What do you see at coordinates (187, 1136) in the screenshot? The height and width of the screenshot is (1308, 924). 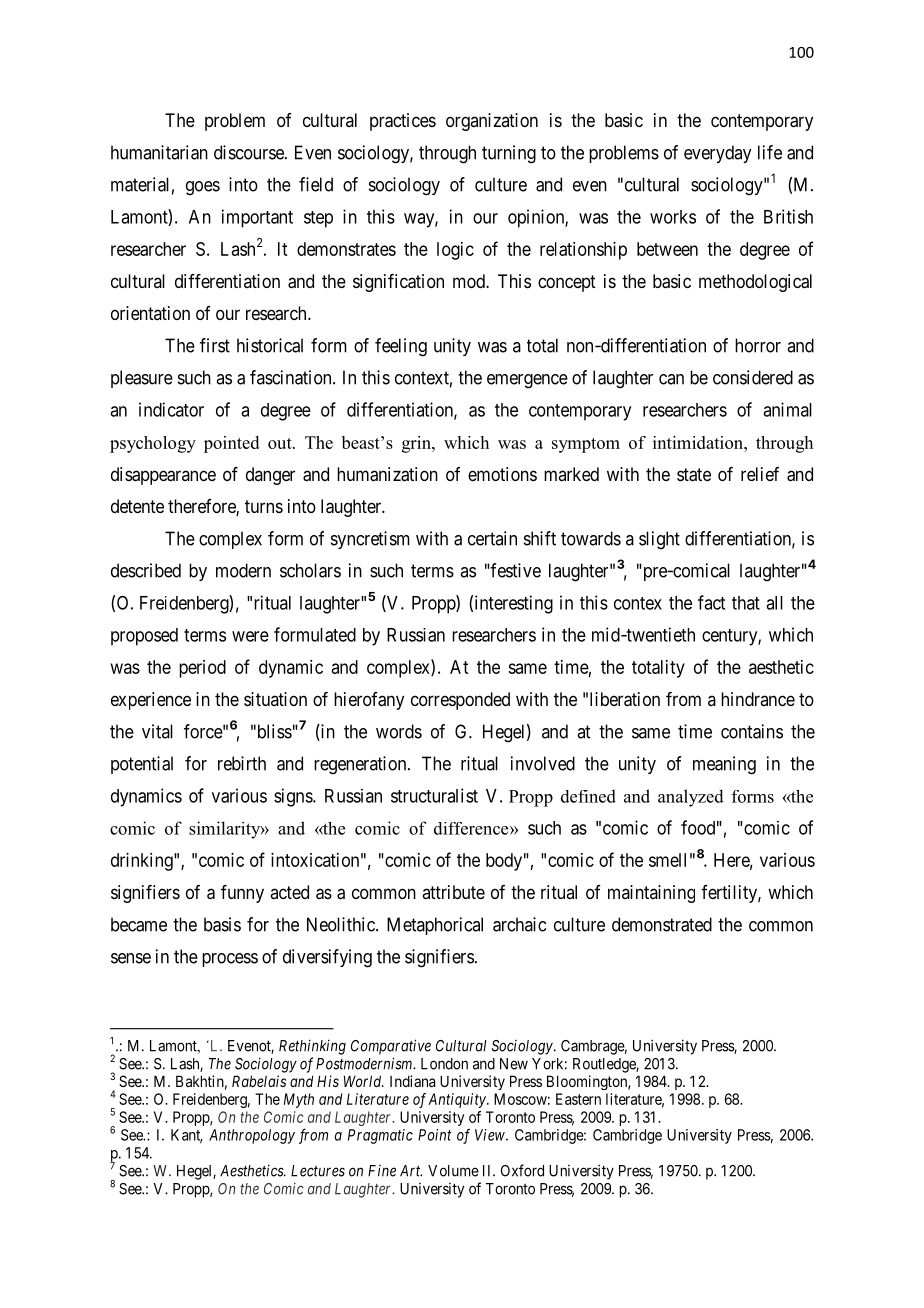 I see `Kant` at bounding box center [187, 1136].
